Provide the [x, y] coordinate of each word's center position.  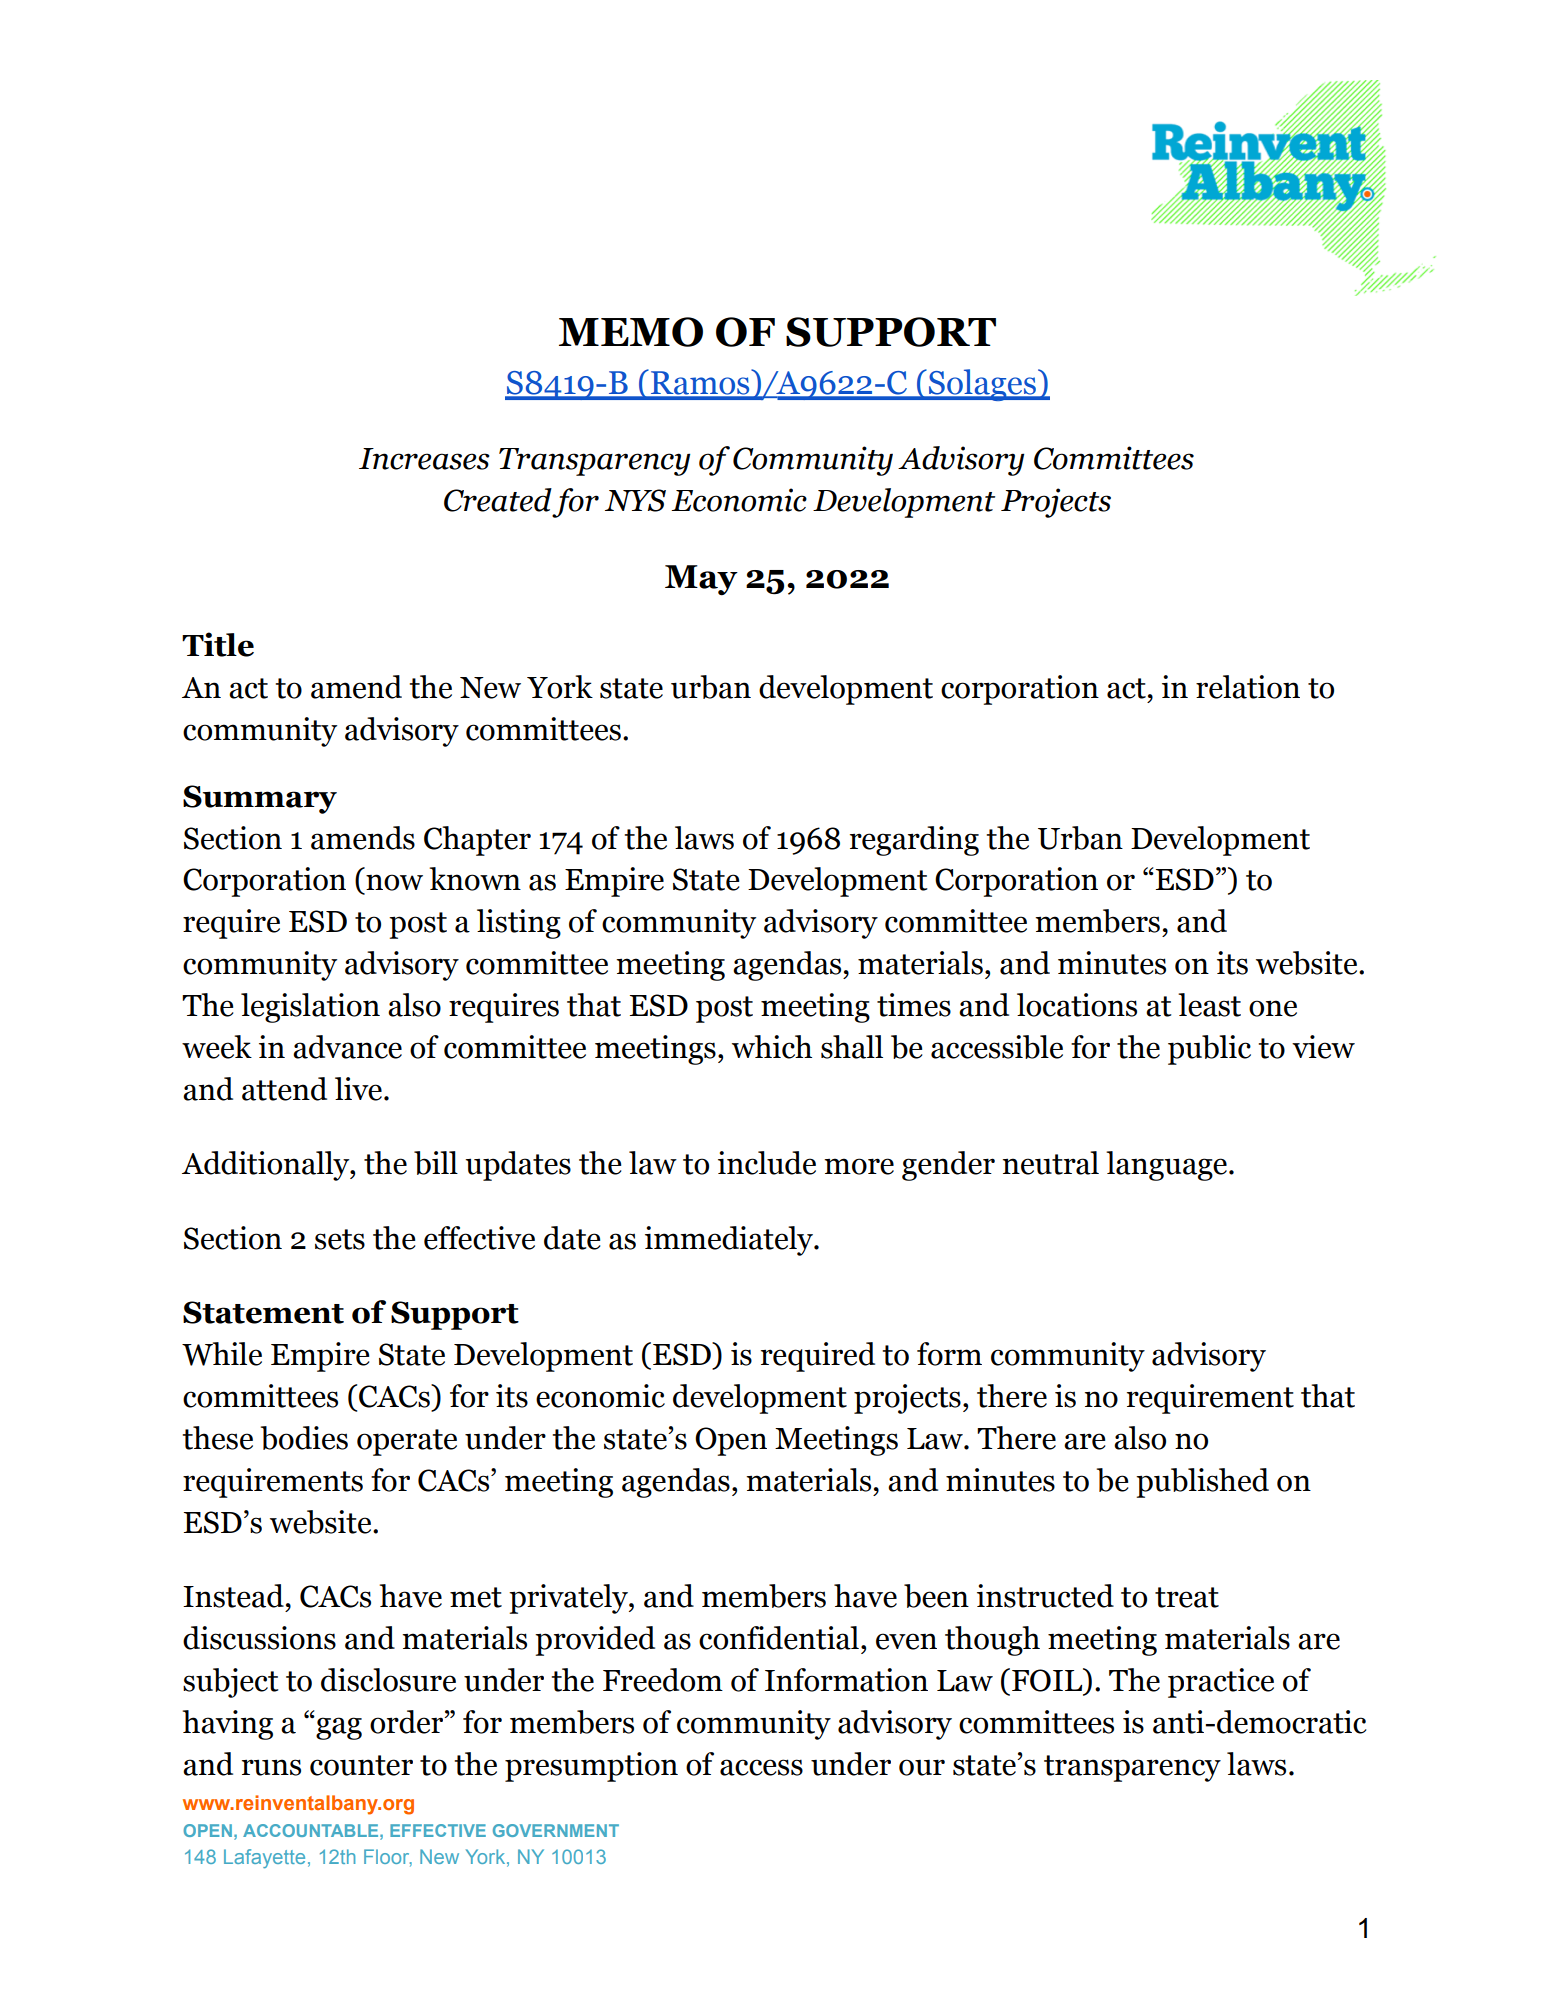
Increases [424, 459]
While [222, 1354]
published [1202, 1483]
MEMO [631, 332]
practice [1221, 1683]
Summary [260, 799]
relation [1248, 687]
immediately [730, 1241]
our [922, 1767]
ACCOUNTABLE [312, 1830]
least [1209, 1005]
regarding [914, 841]
